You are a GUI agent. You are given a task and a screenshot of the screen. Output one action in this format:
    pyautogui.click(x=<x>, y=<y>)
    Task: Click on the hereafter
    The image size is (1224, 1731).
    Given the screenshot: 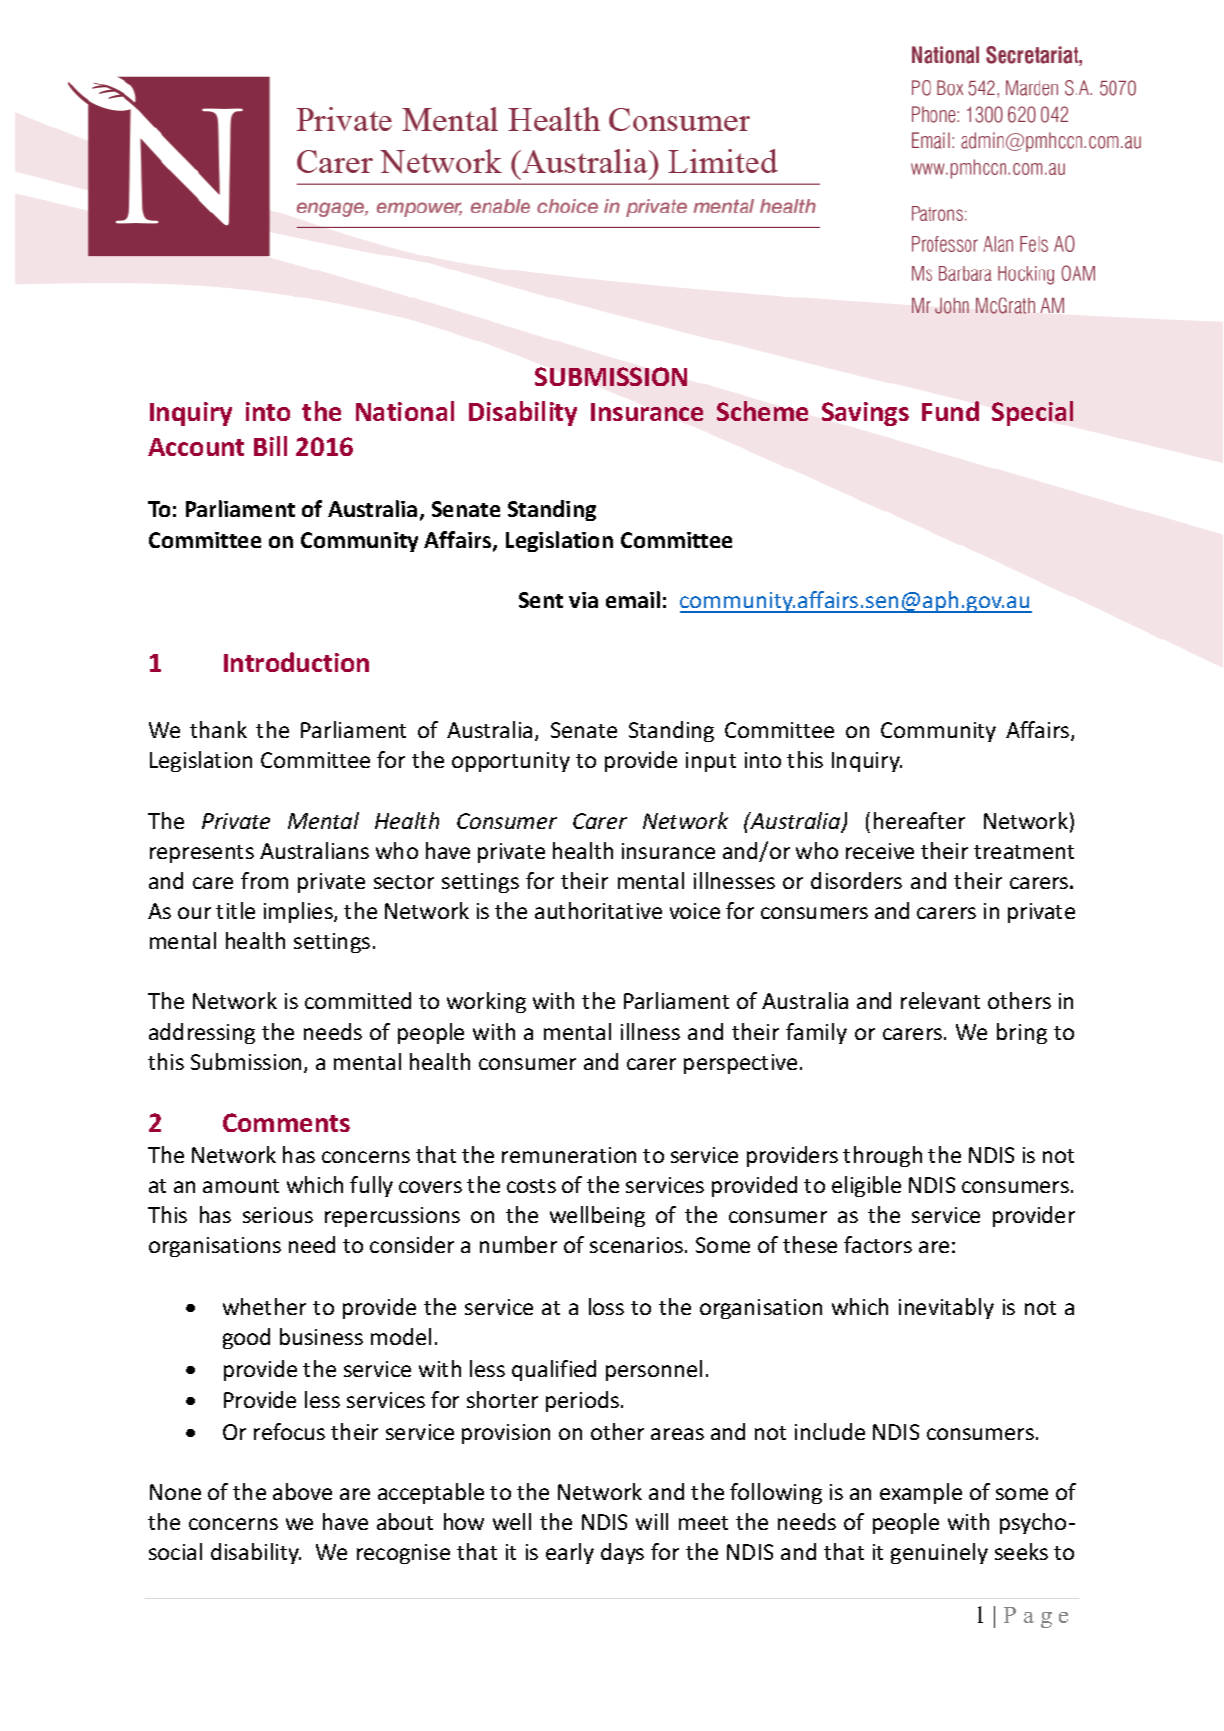 What is the action you would take?
    pyautogui.click(x=919, y=820)
